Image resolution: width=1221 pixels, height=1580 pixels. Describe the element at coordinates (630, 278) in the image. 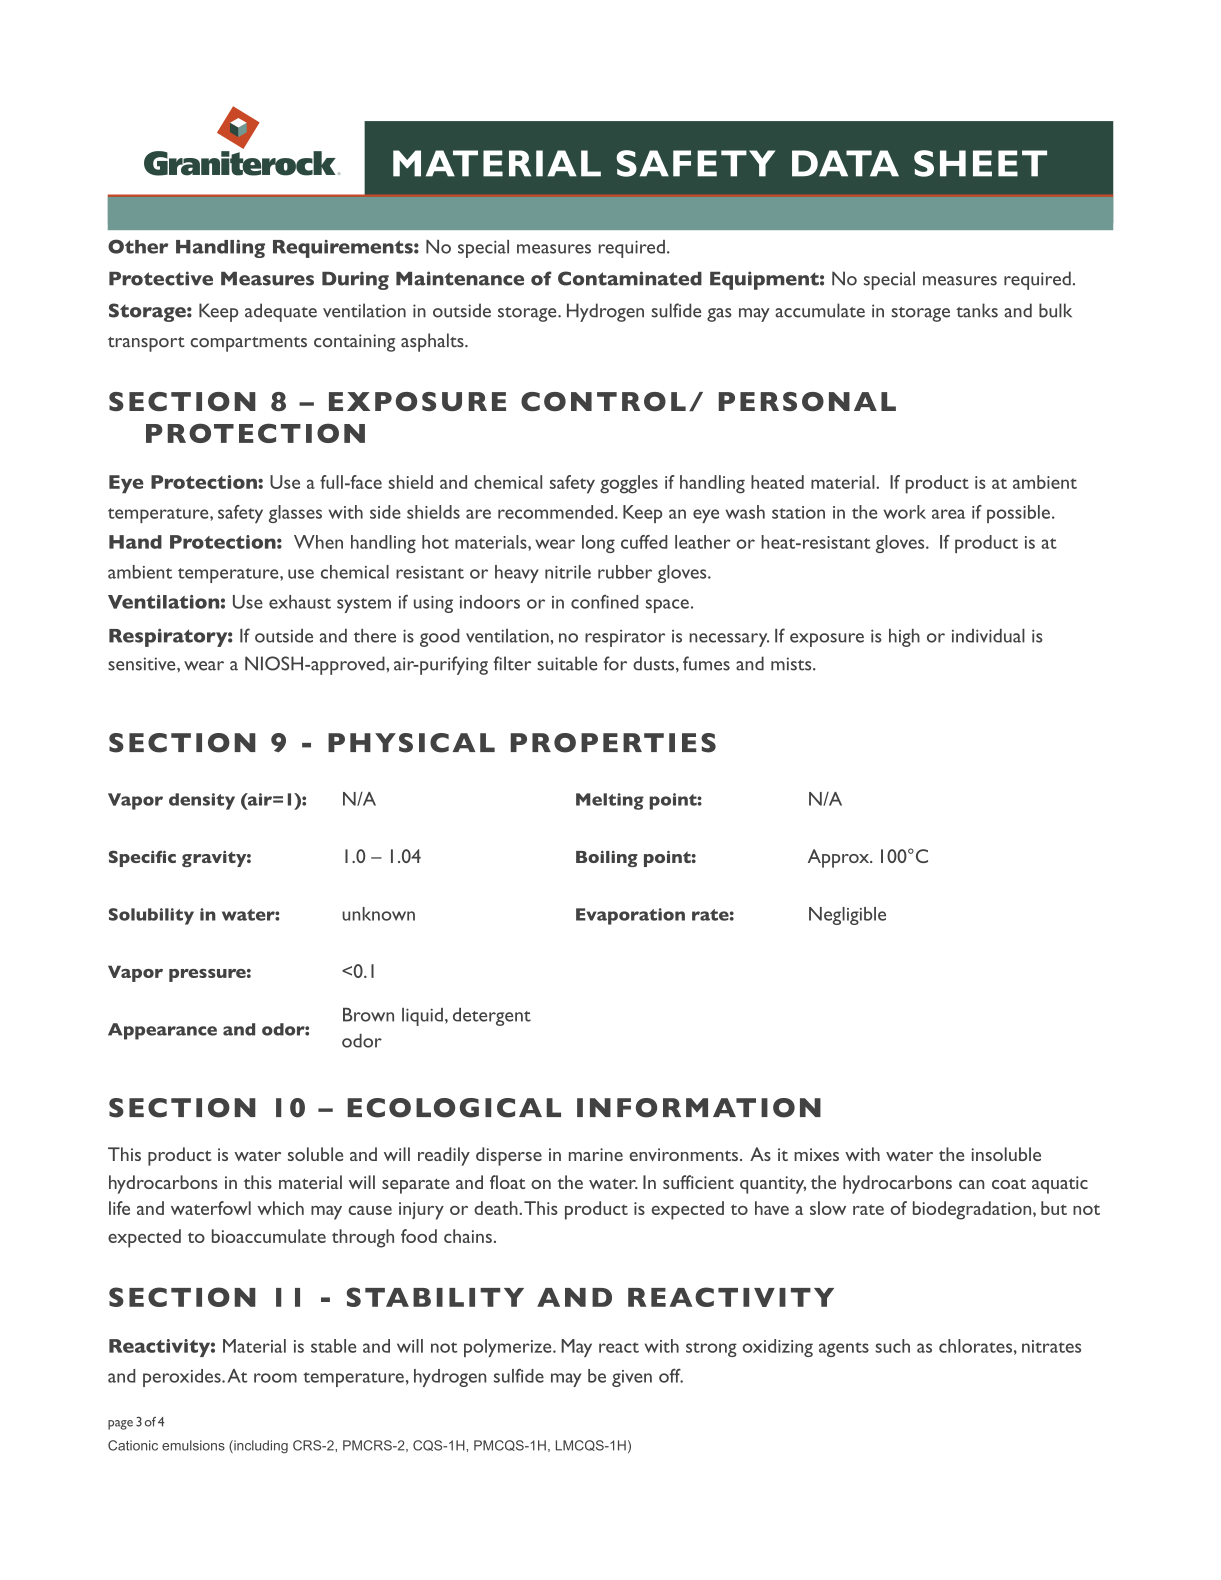

I see `Contaminated` at that location.
